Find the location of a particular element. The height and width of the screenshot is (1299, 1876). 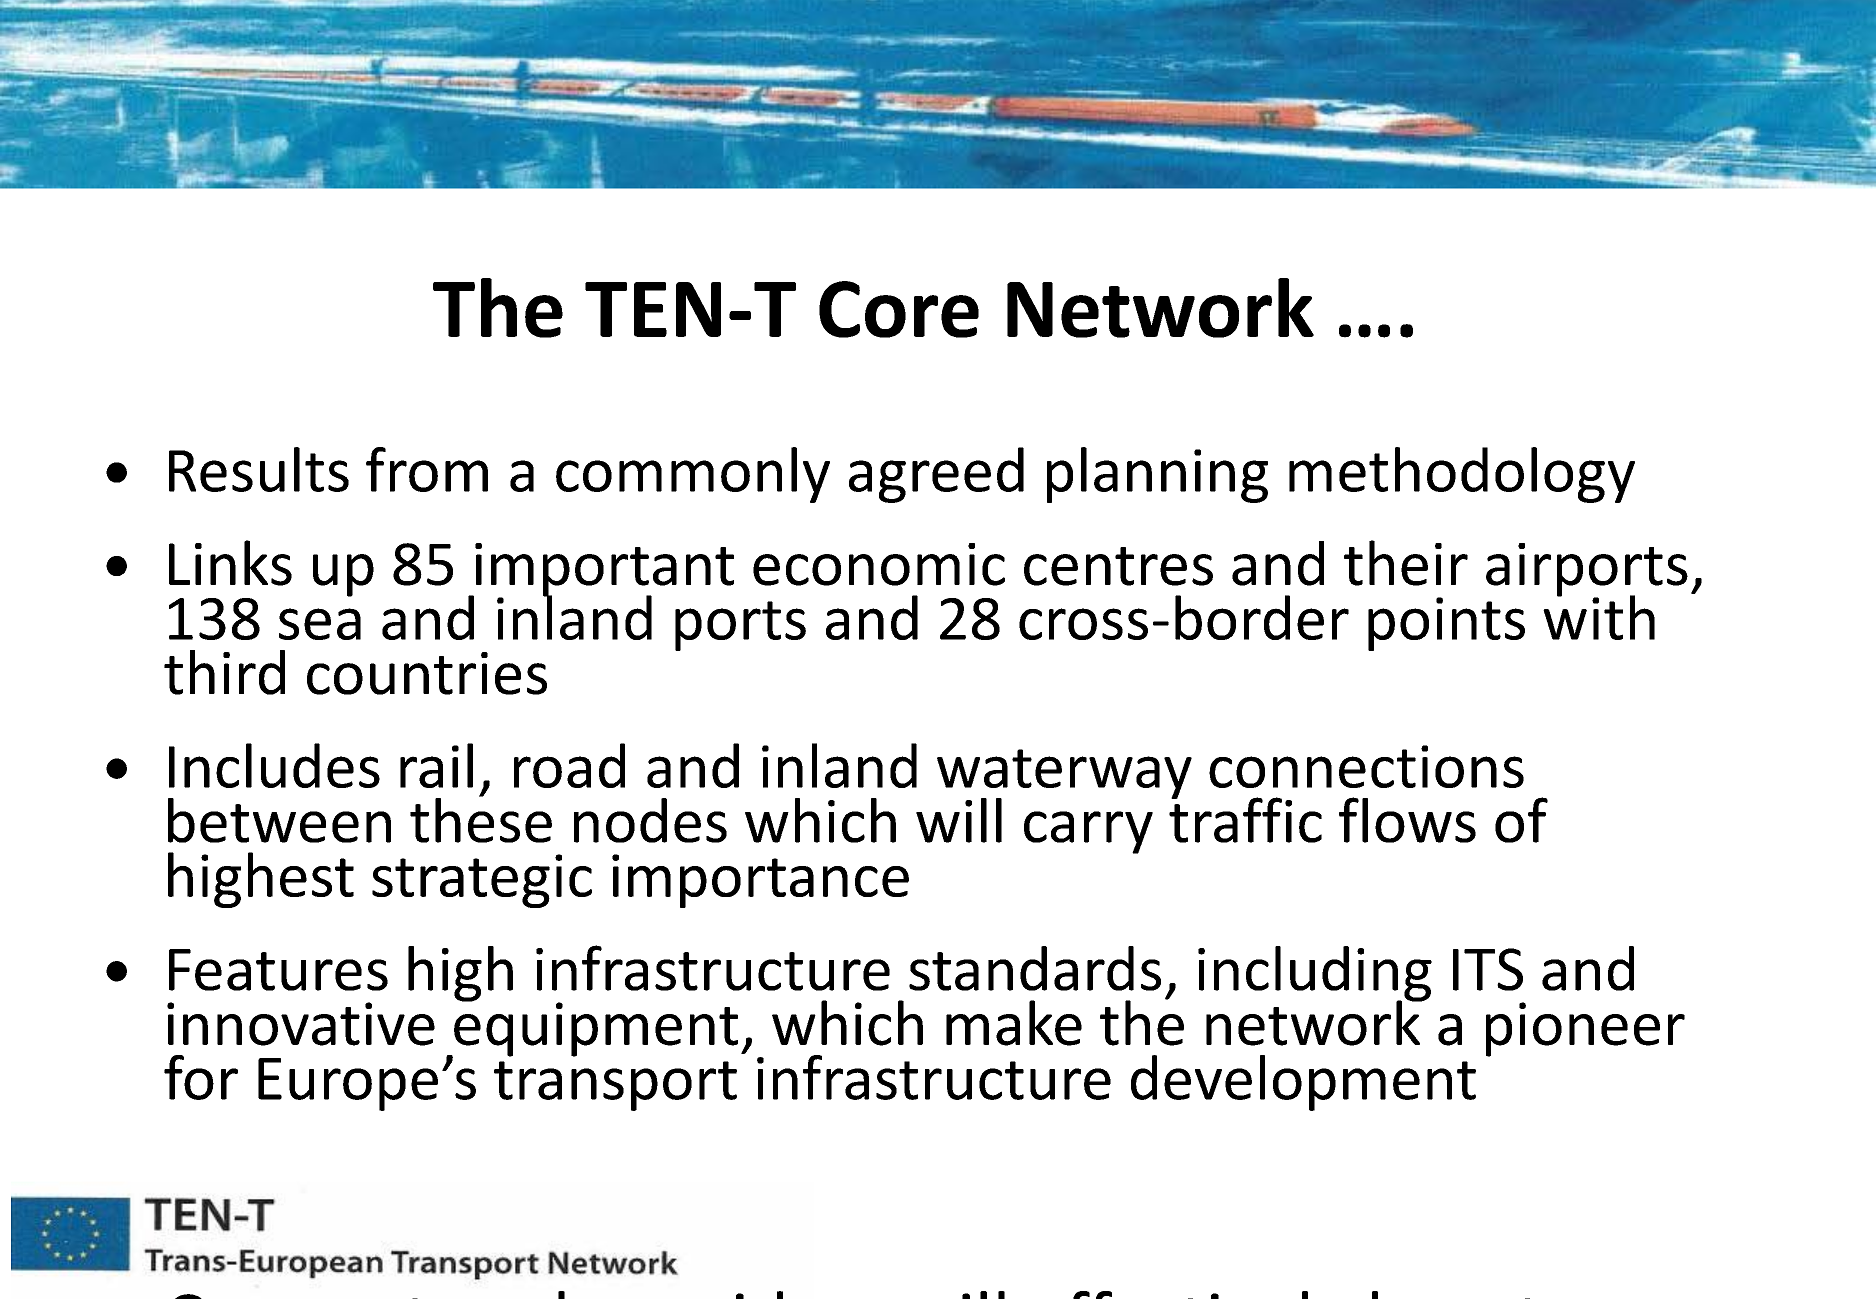

Core is located at coordinates (899, 309).
